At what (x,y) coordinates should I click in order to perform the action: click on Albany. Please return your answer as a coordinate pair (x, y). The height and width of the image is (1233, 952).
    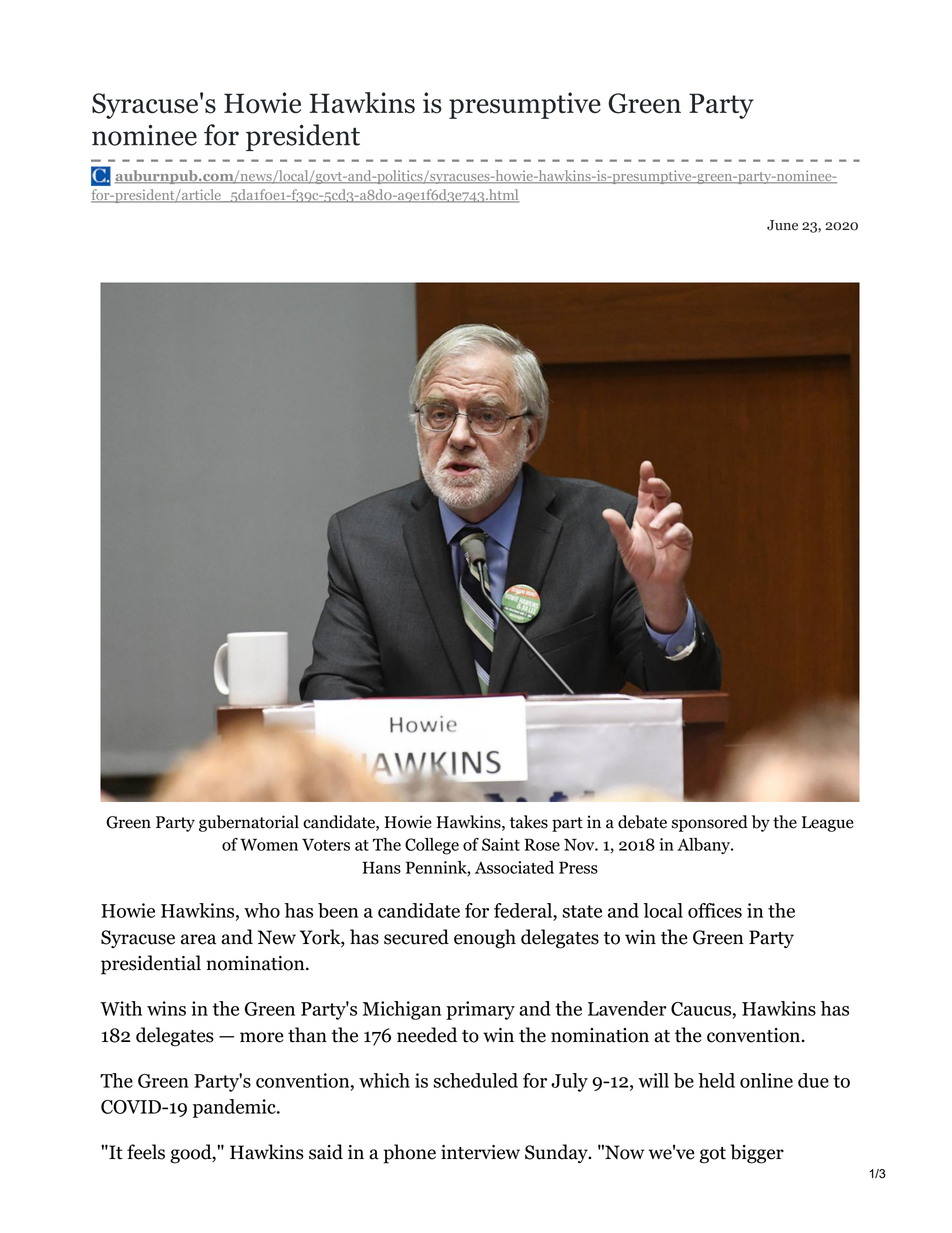
    Looking at the image, I should click on (705, 846).
